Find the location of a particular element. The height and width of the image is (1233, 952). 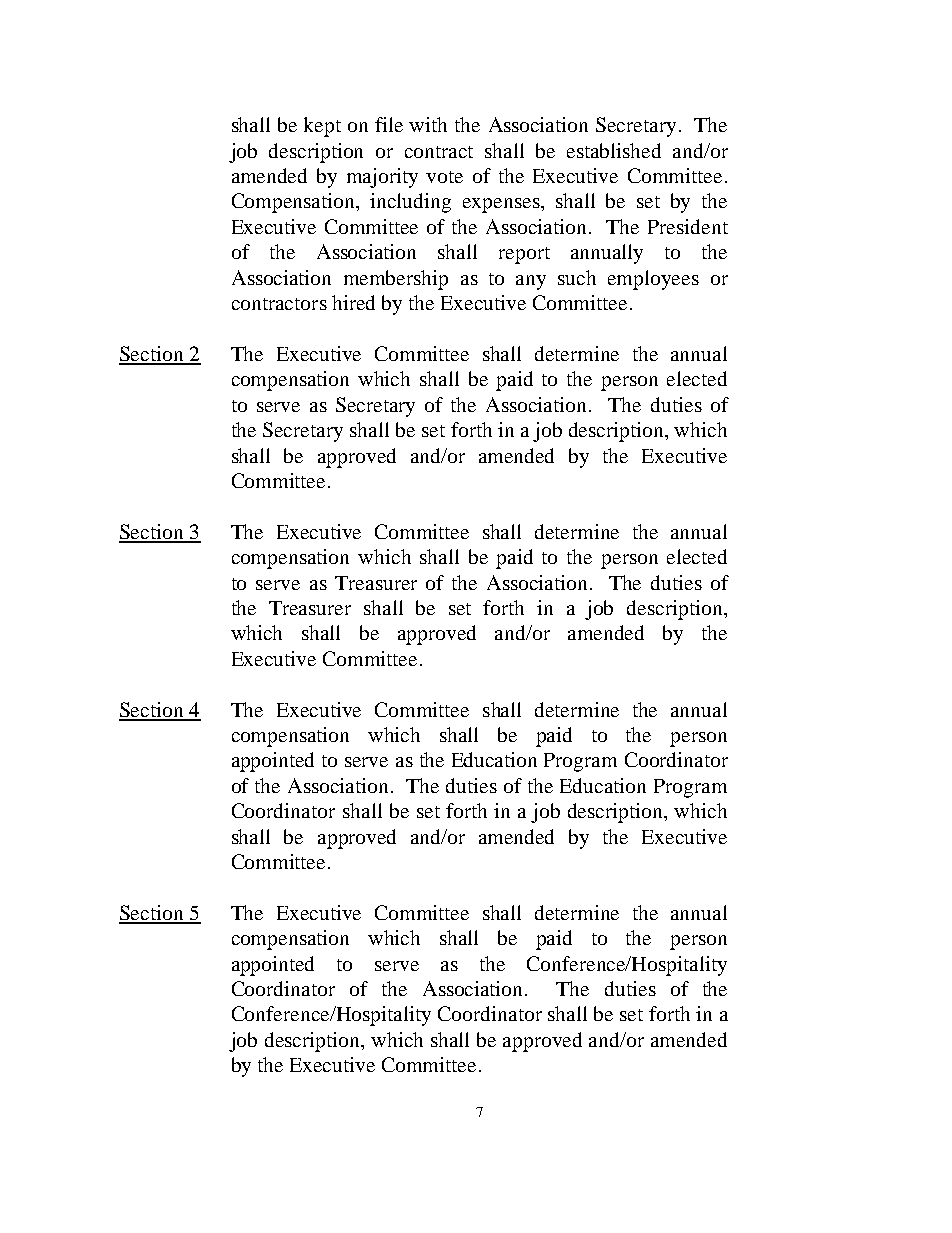

majority is located at coordinates (382, 178).
